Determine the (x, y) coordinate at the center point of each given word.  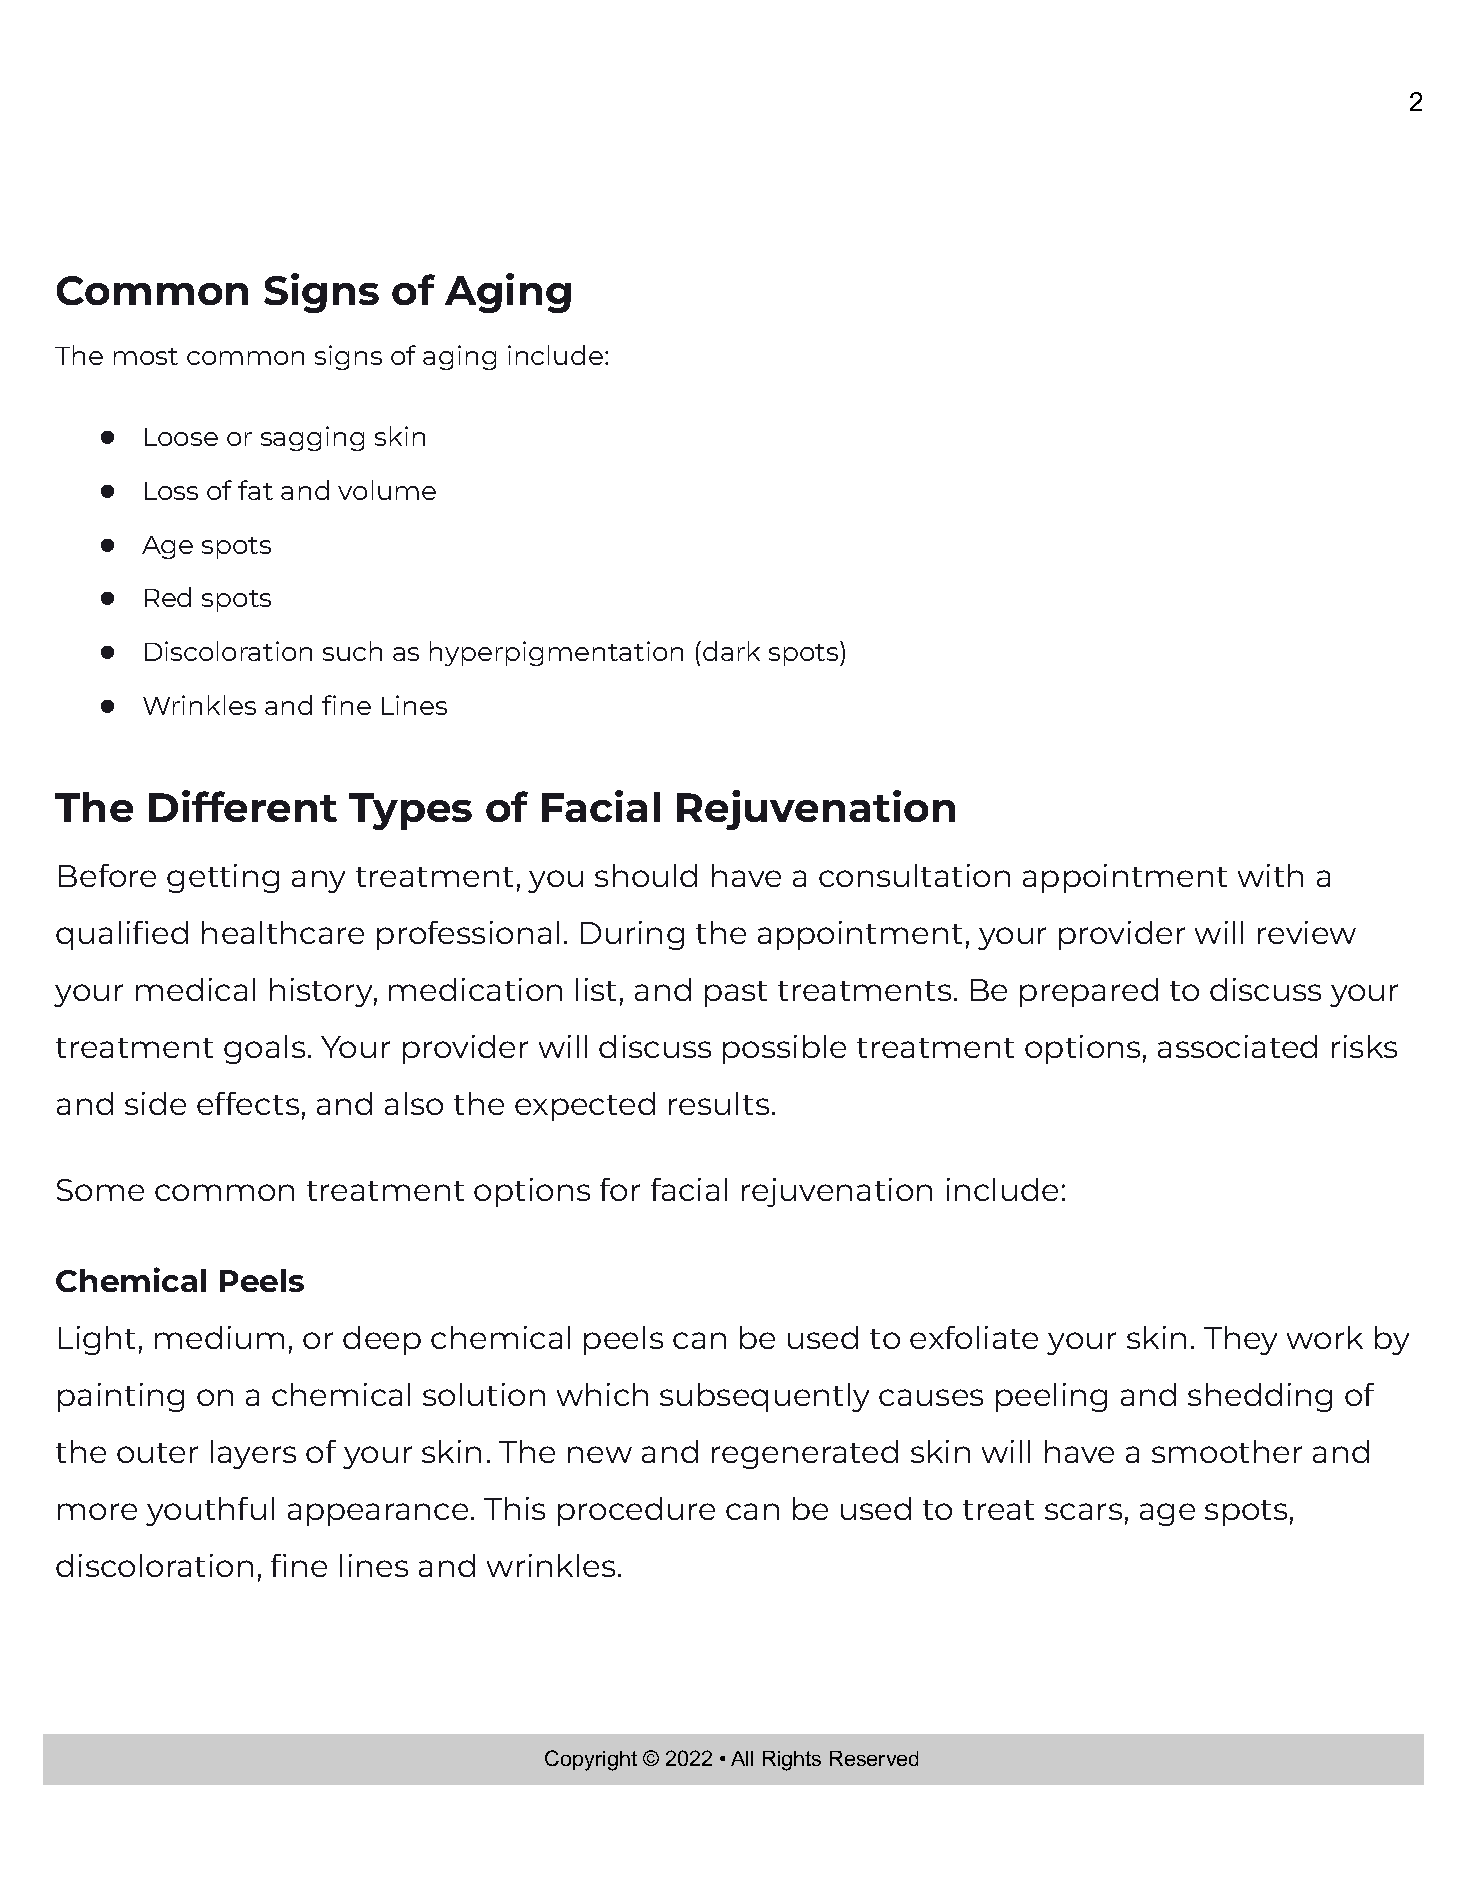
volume (387, 490)
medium (219, 1337)
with (1270, 875)
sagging (312, 438)
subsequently (764, 1397)
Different (243, 806)
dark (731, 651)
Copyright (591, 1760)
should (646, 875)
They (1240, 1340)
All (742, 1758)
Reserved (874, 1758)
